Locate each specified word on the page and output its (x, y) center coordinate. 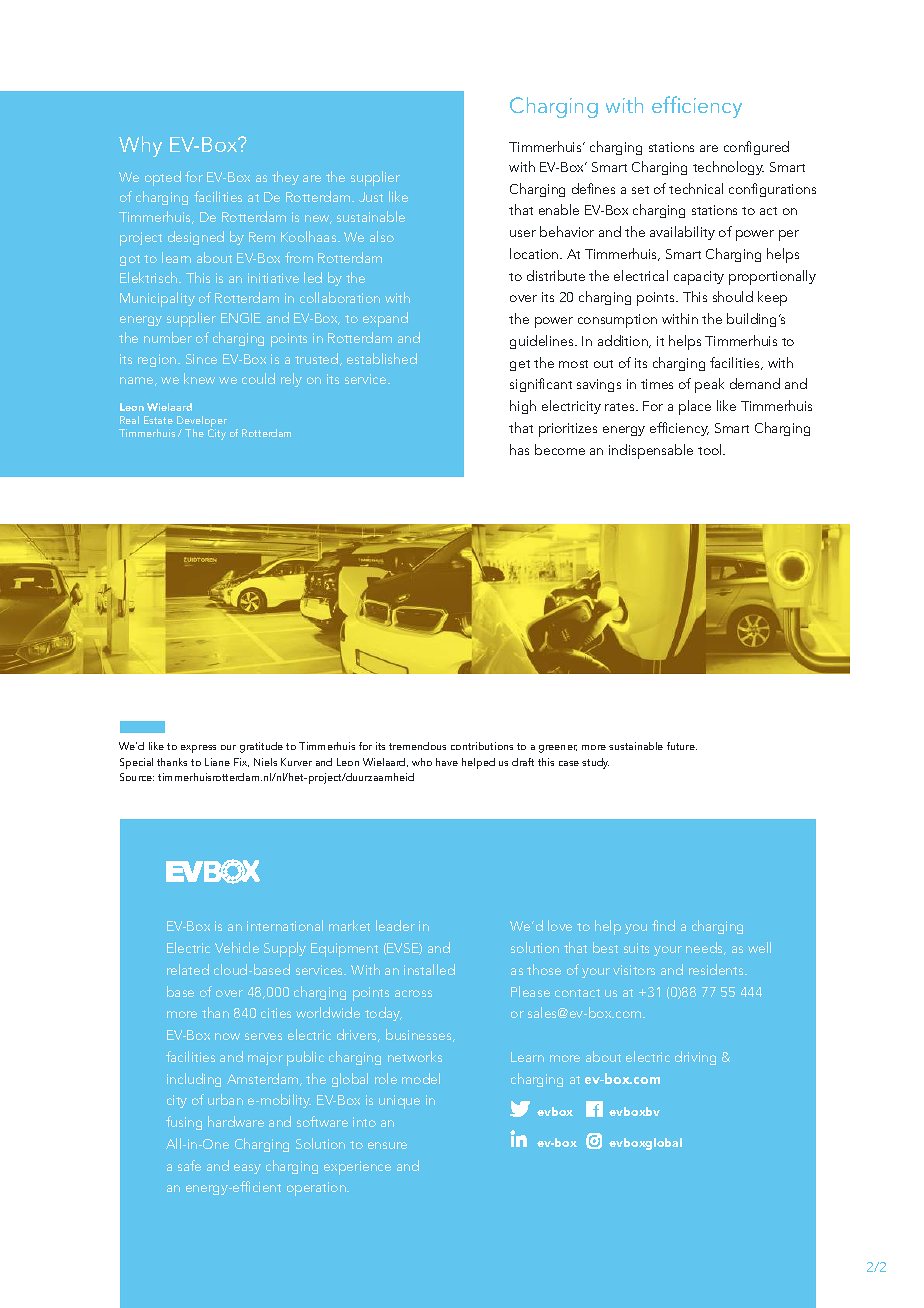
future (682, 746)
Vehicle (237, 947)
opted (163, 178)
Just (371, 197)
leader (395, 925)
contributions (482, 746)
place (695, 407)
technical (696, 188)
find (663, 925)
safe (189, 1165)
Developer (202, 423)
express (198, 749)
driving (695, 1058)
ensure (387, 1145)
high (523, 407)
